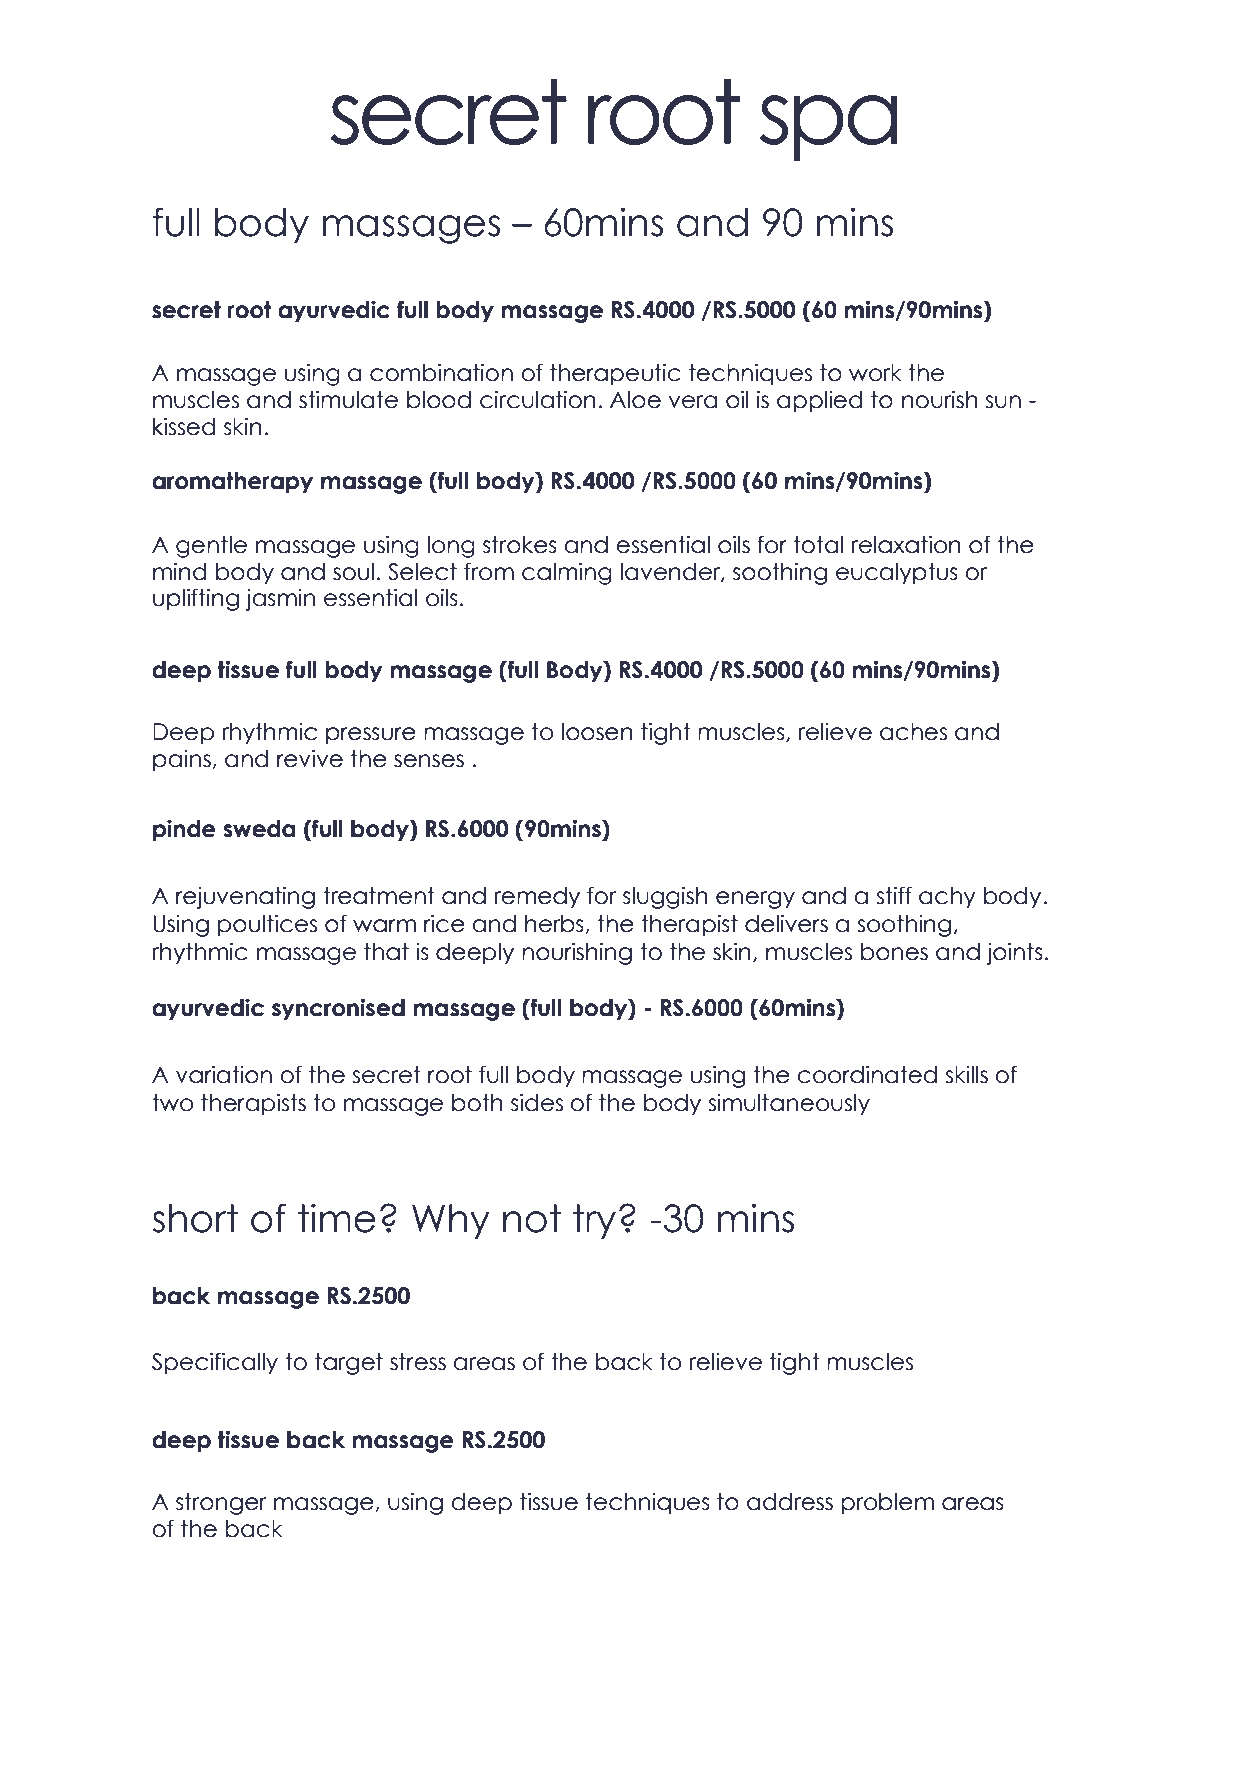 The image size is (1254, 1774). Describe the element at coordinates (635, 400) in the document. I see `Aloe` at that location.
